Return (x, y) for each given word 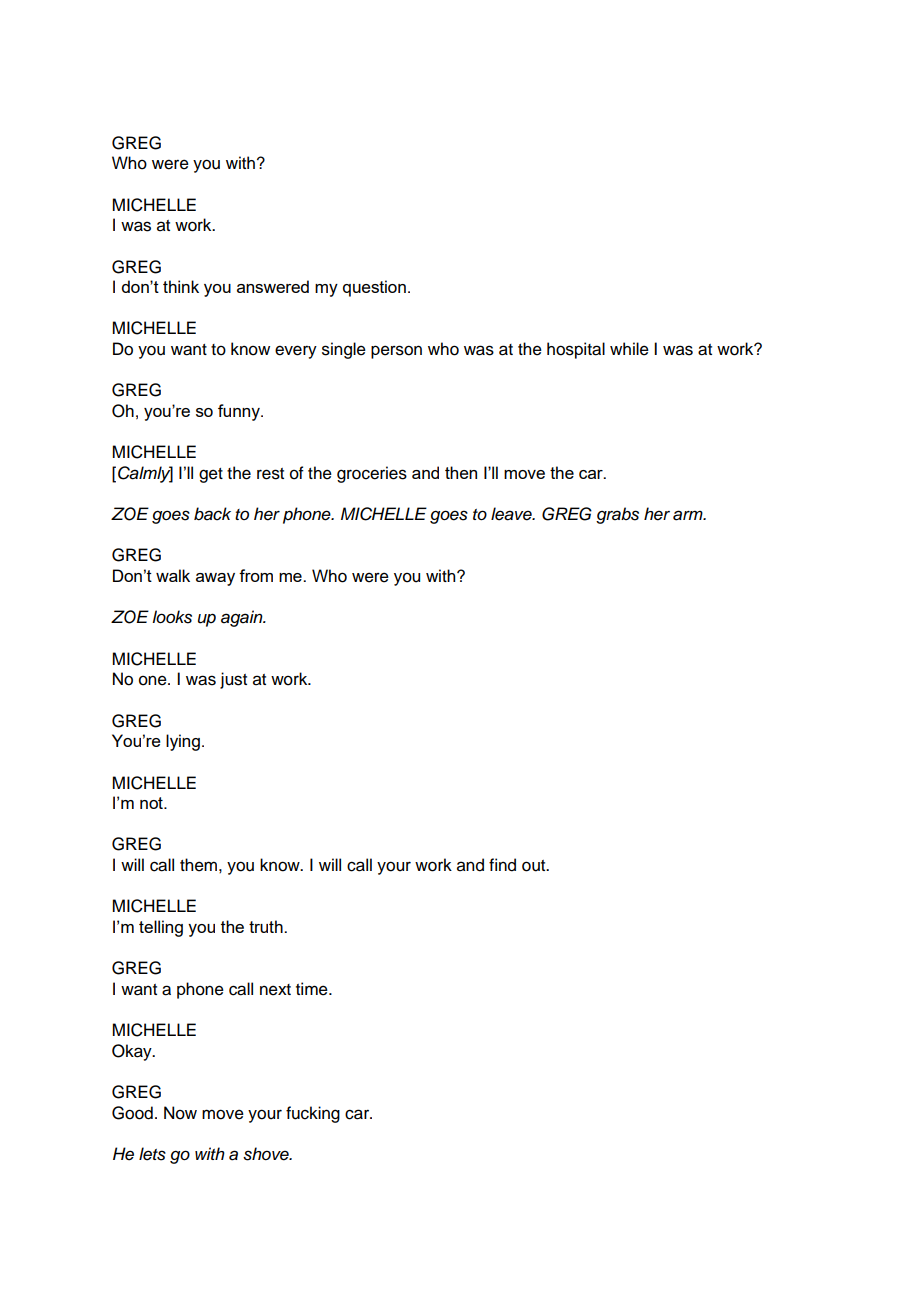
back (212, 514)
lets (152, 1154)
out (535, 866)
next (275, 990)
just (233, 680)
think (181, 286)
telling (161, 928)
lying (183, 742)
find (502, 865)
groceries (372, 474)
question (374, 288)
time (313, 989)
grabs (617, 515)
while (629, 349)
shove (267, 1154)
